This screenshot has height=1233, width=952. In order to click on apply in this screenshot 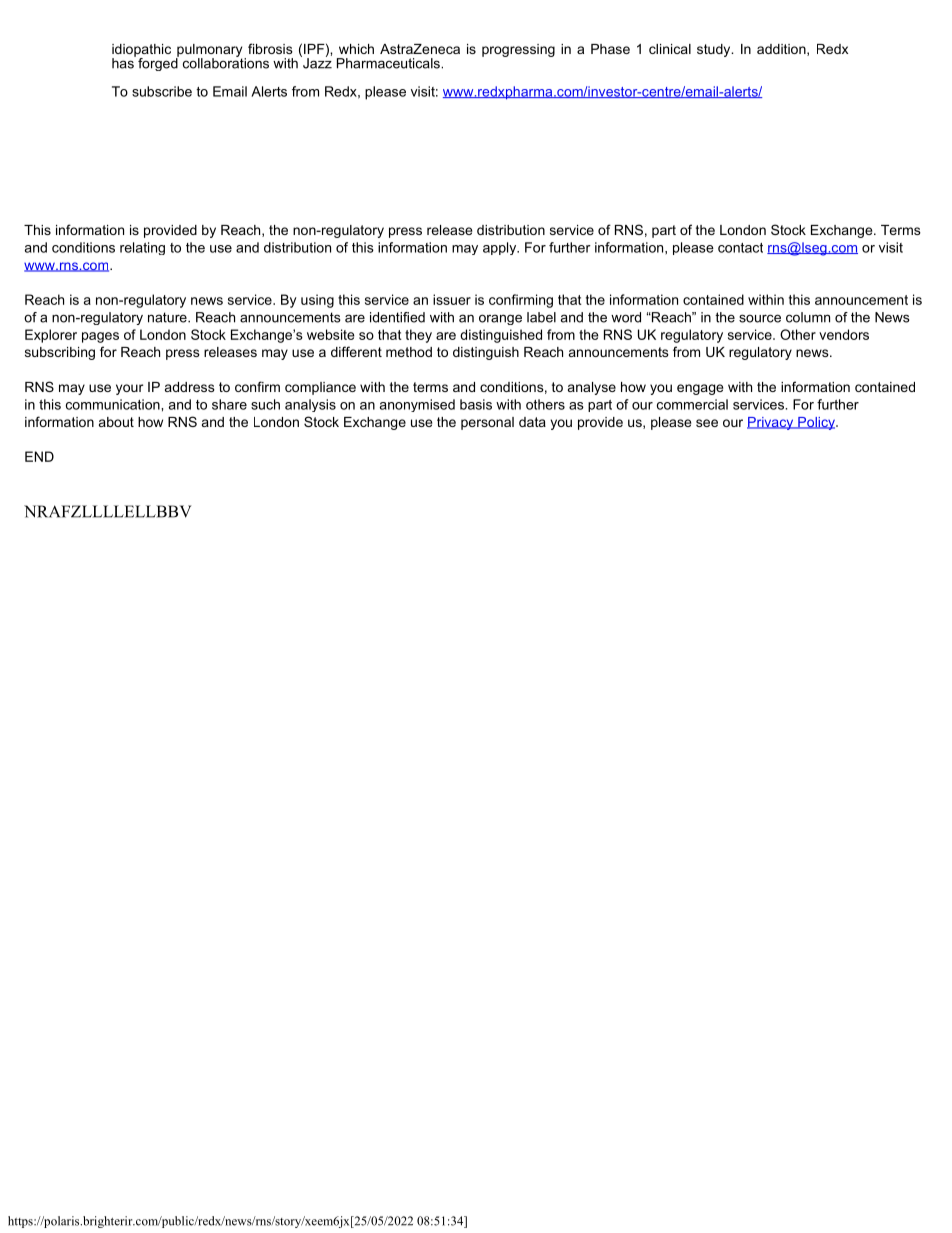, I will do `click(501, 248)`.
